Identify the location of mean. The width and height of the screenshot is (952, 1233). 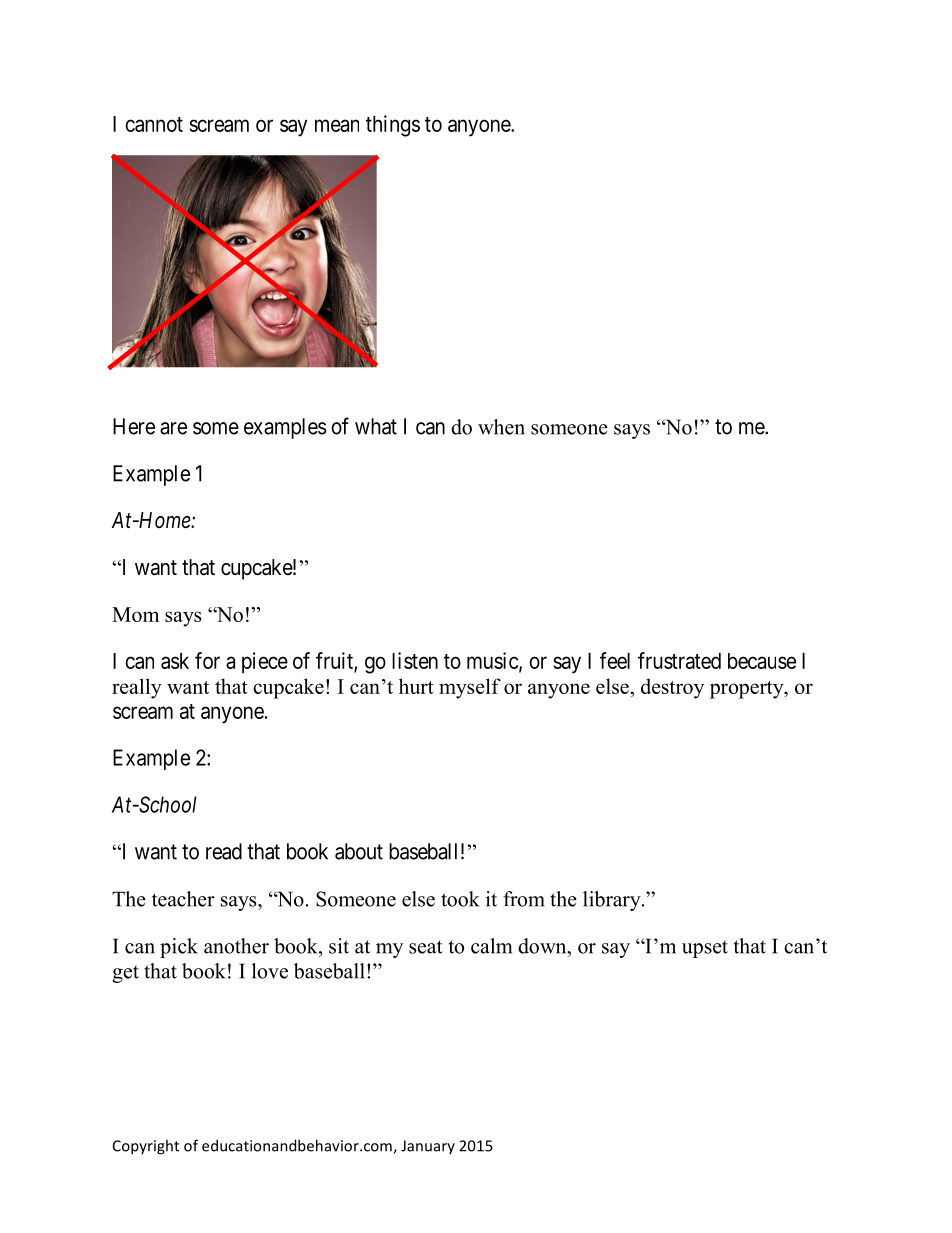
(337, 125).
